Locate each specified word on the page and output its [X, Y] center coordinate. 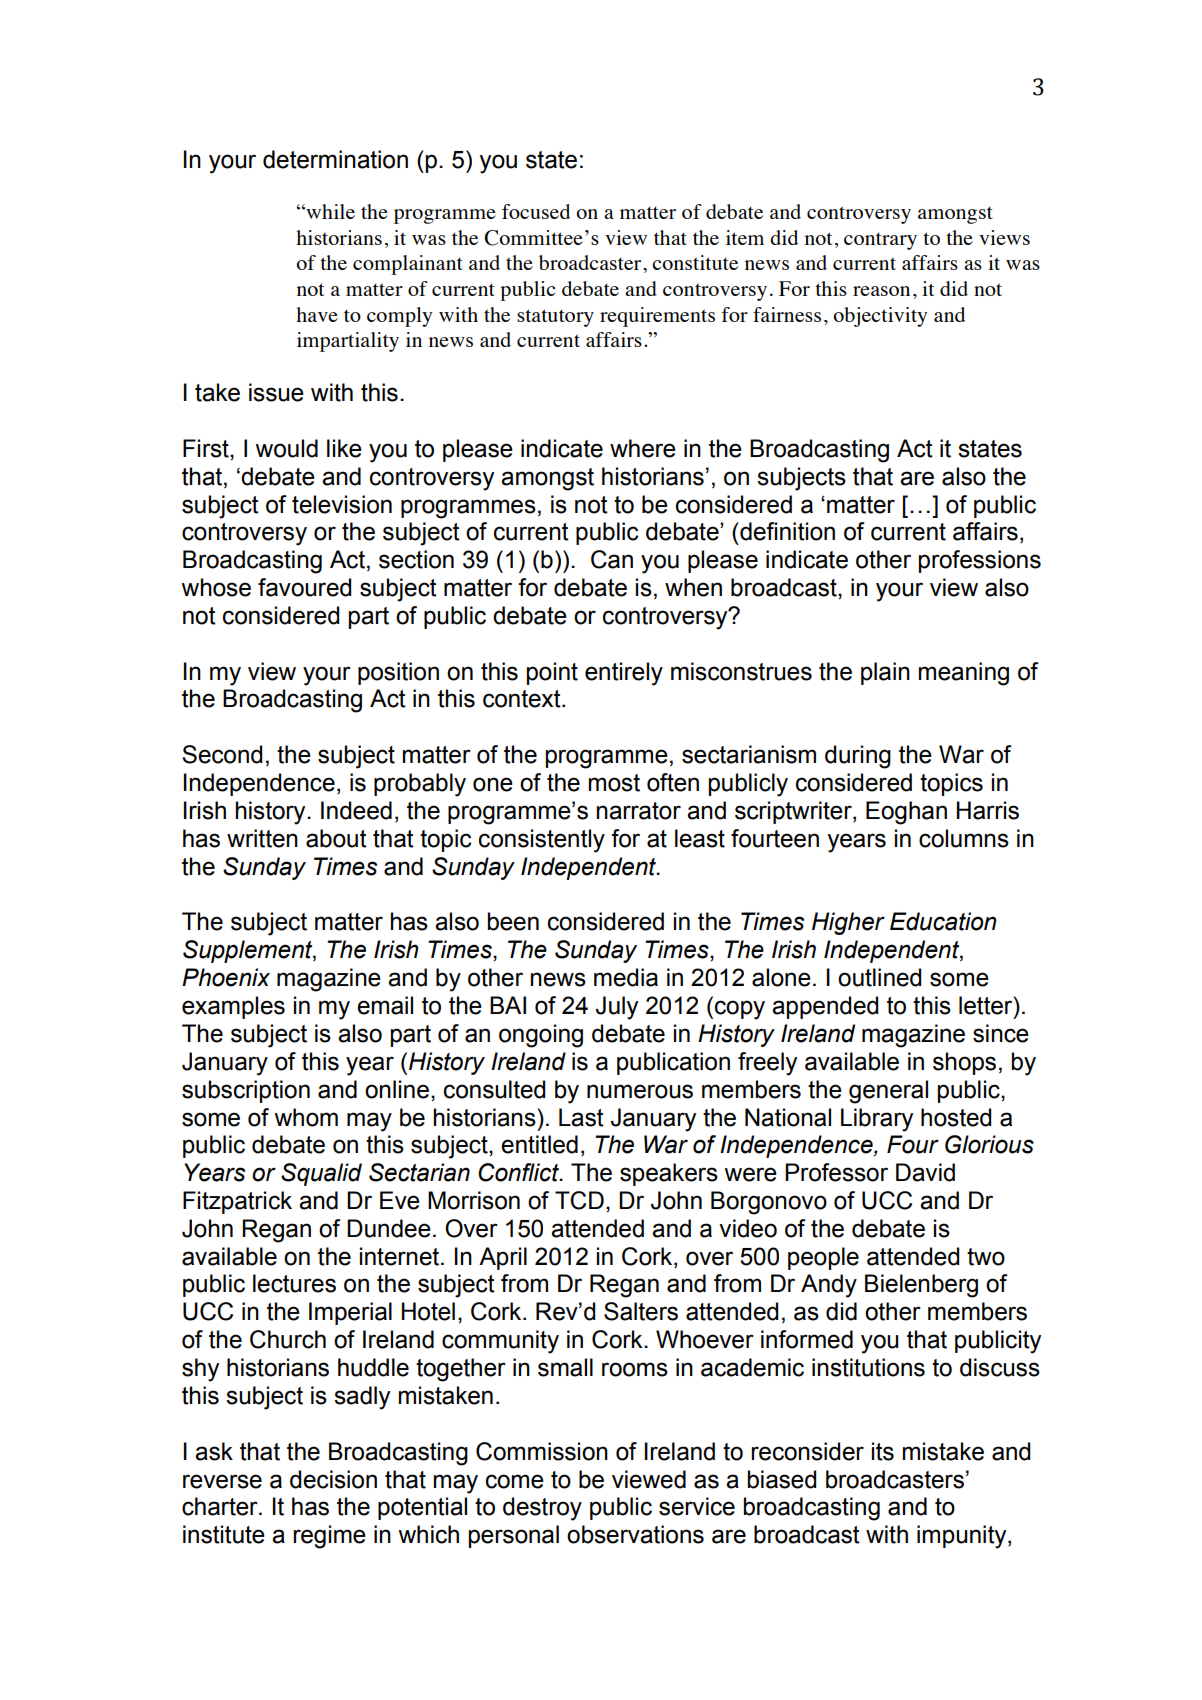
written [262, 838]
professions [980, 561]
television [342, 504]
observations [635, 1534]
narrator [639, 811]
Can [612, 559]
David [925, 1172]
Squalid [321, 1174]
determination [335, 159]
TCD [579, 1200]
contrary [880, 241]
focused [536, 211]
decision [333, 1479]
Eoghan [906, 813]
